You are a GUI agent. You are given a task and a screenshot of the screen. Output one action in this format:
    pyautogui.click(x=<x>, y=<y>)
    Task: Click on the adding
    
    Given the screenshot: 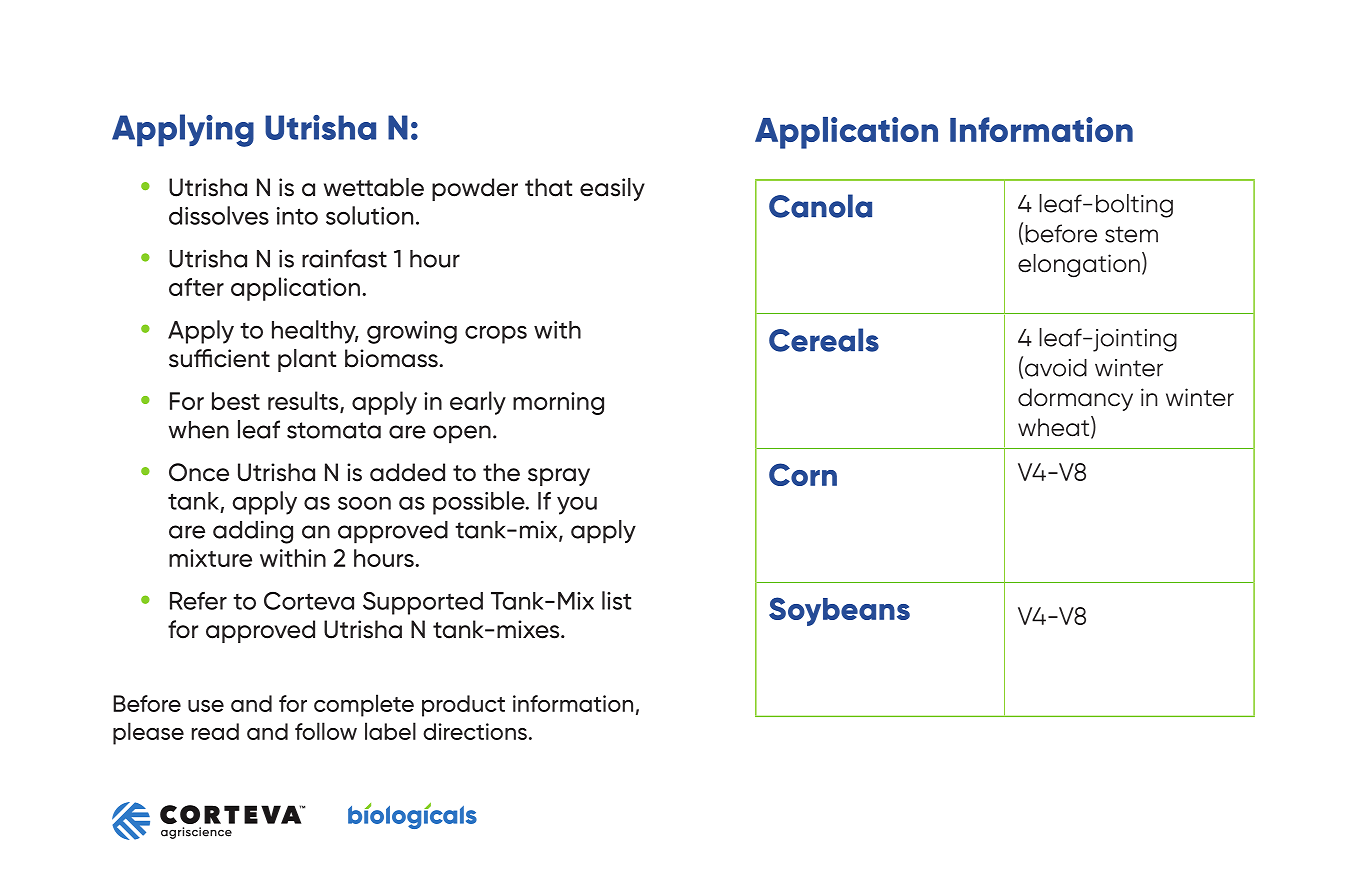 What is the action you would take?
    pyautogui.click(x=253, y=532)
